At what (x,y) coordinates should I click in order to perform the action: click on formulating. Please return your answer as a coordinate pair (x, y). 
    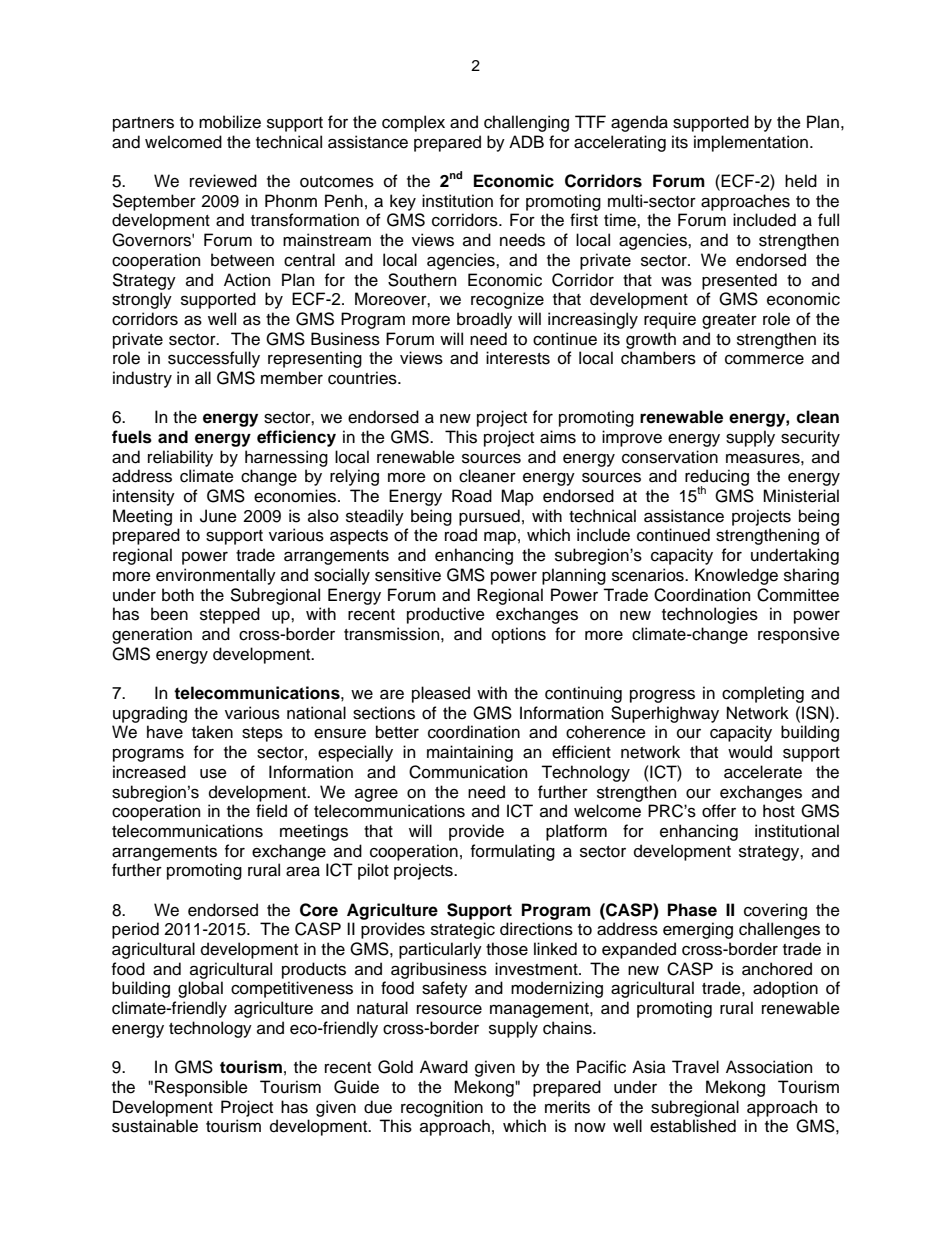
    Looking at the image, I should click on (513, 852).
